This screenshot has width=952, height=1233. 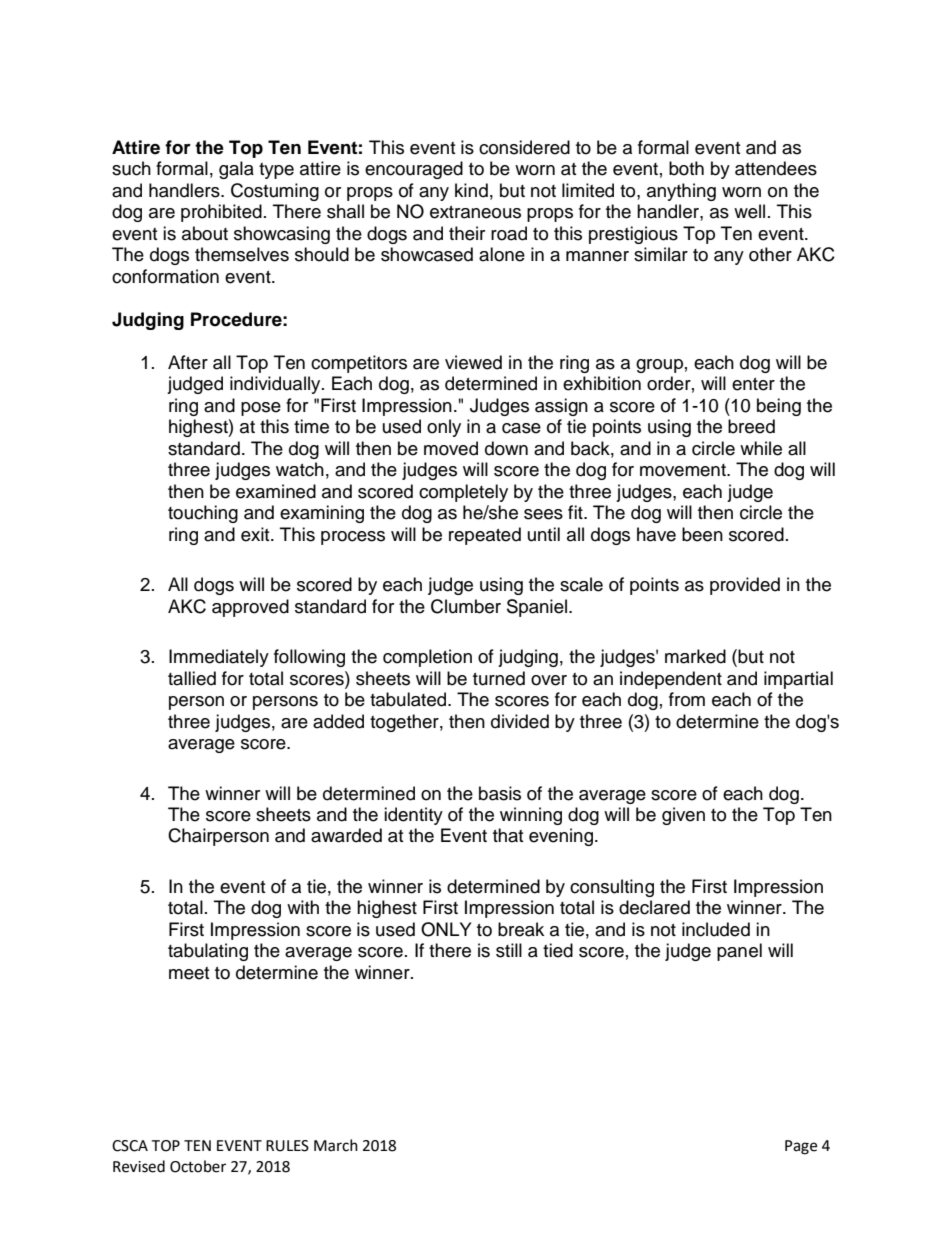 What do you see at coordinates (198, 1166) in the screenshot?
I see `October` at bounding box center [198, 1166].
